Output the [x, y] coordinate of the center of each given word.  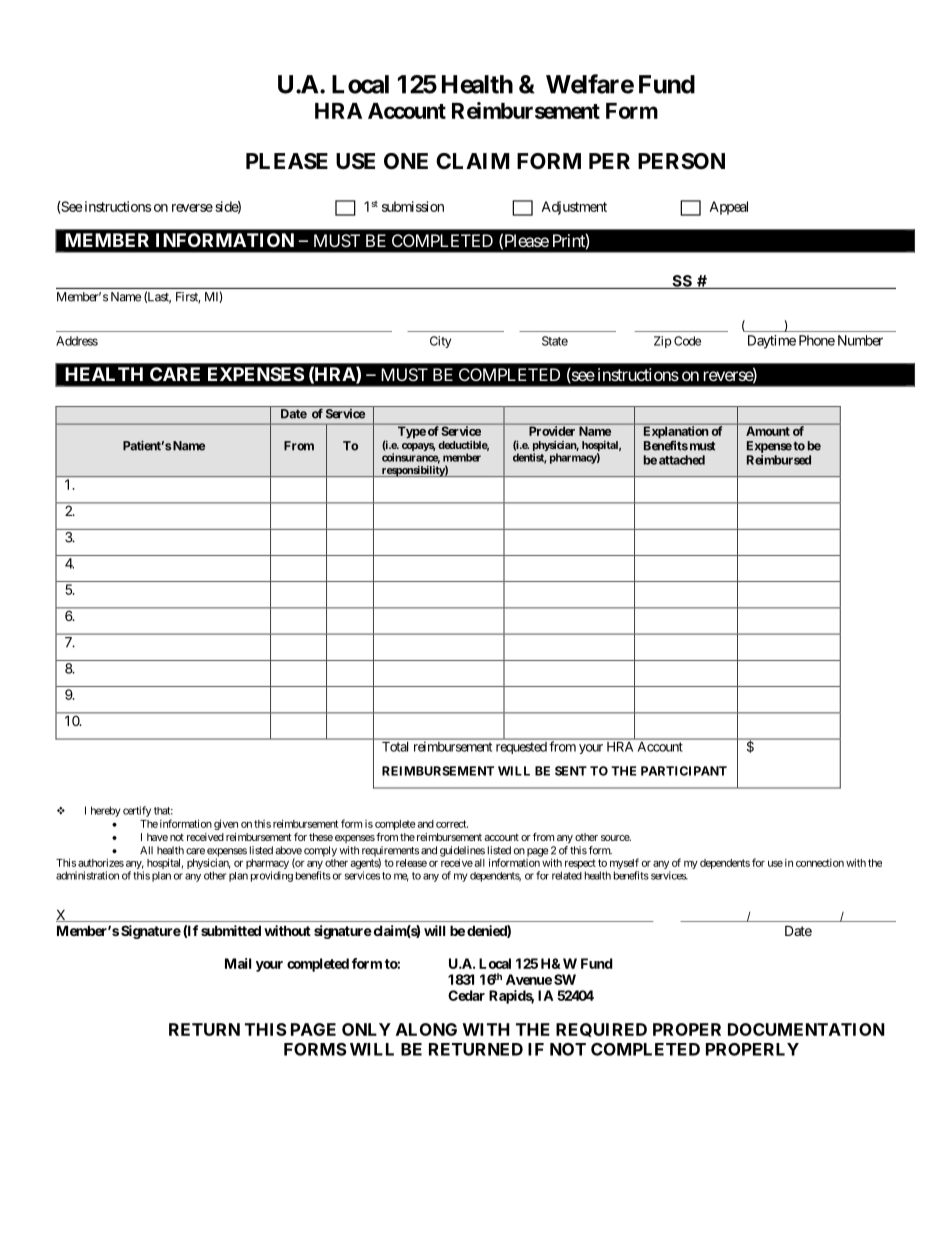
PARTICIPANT [684, 771]
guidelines [462, 852]
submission [413, 206]
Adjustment [574, 208]
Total [395, 747]
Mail [238, 963]
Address [77, 341]
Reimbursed [779, 460]
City [440, 342]
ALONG [426, 1029]
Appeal [728, 208]
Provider [552, 431]
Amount [768, 431]
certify [137, 811]
